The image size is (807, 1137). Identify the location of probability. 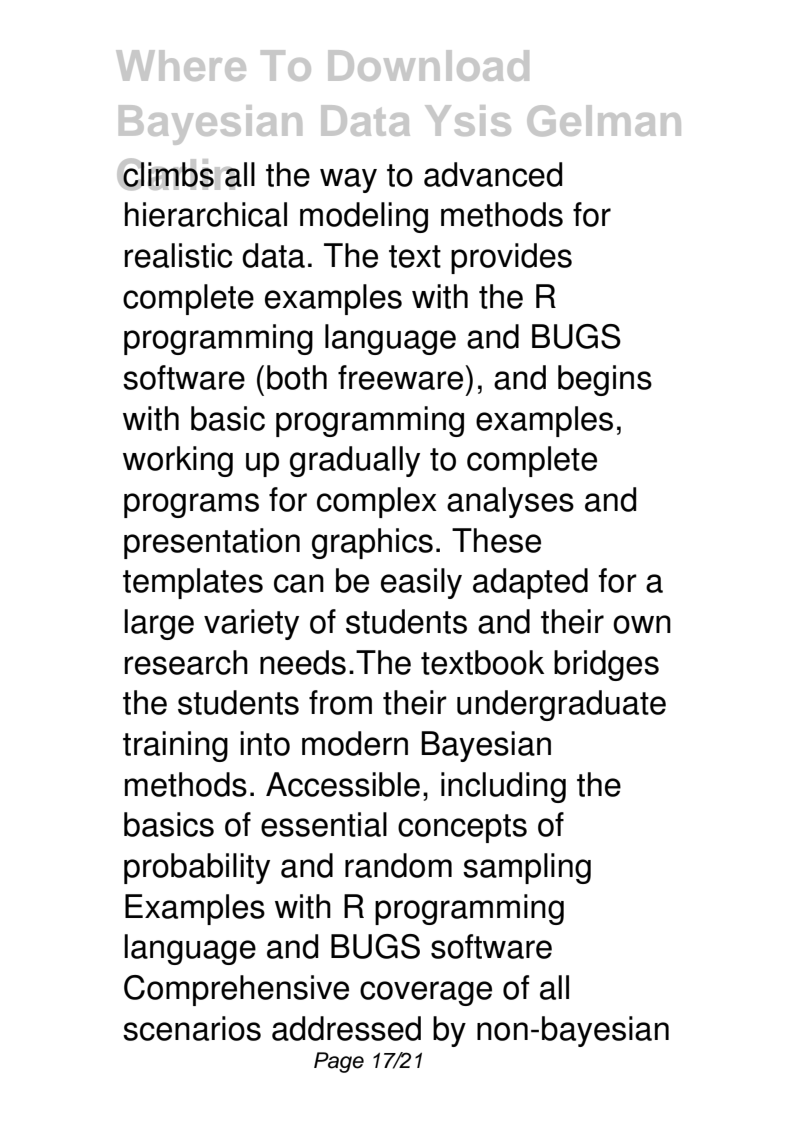
(197, 868).
